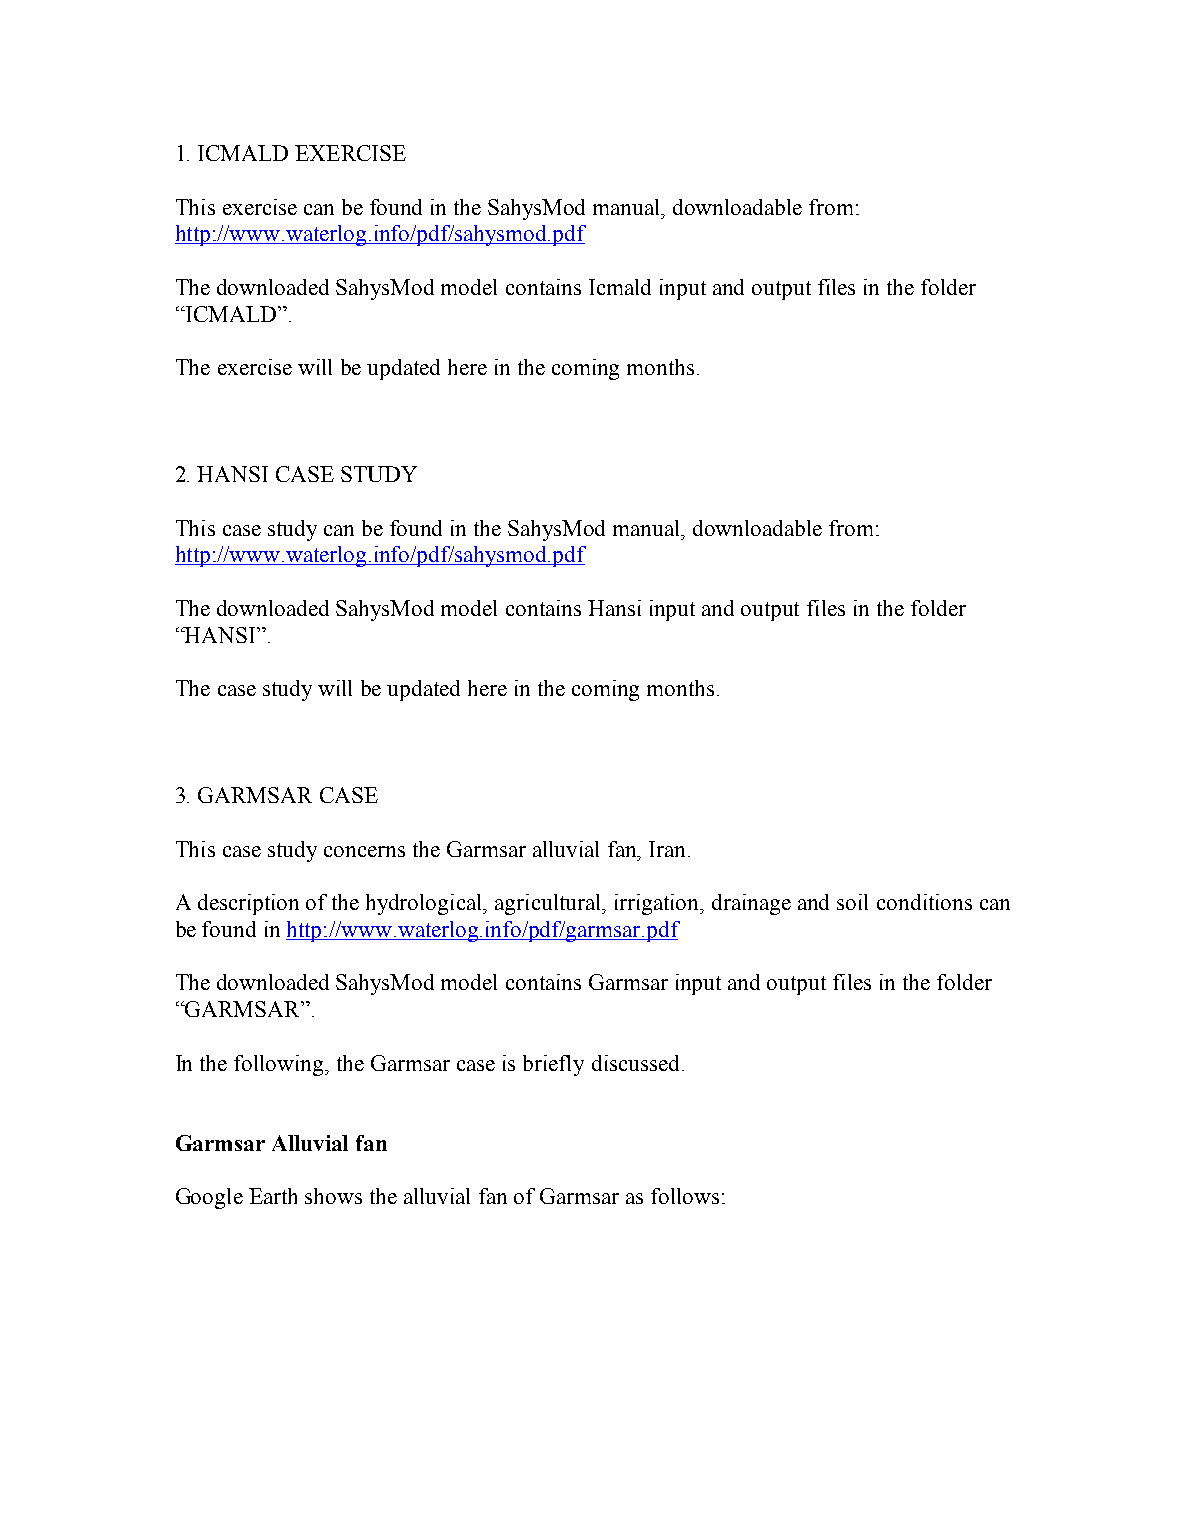  I want to click on discussed, so click(635, 1063).
